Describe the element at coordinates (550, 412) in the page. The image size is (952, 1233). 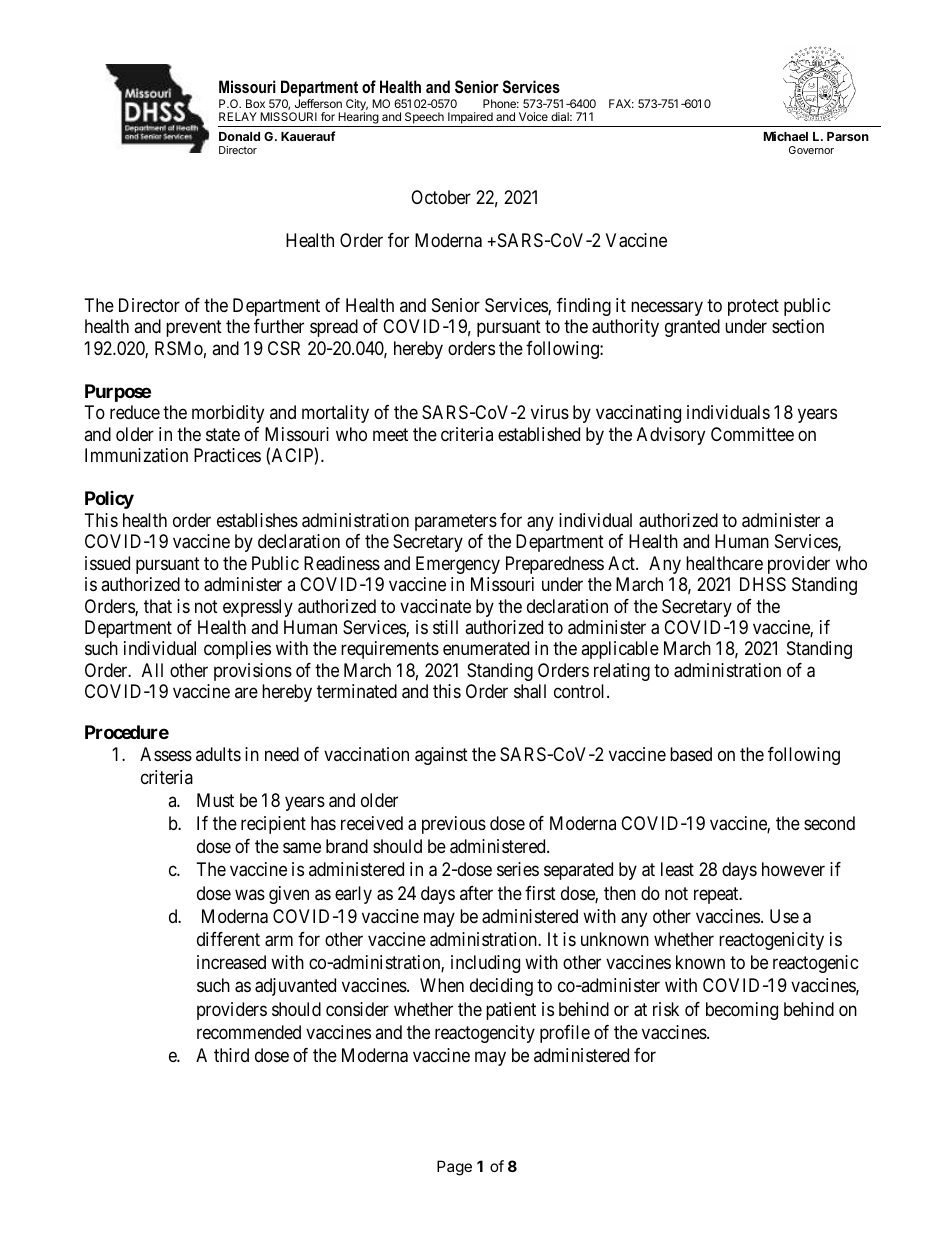
I see `virus` at that location.
